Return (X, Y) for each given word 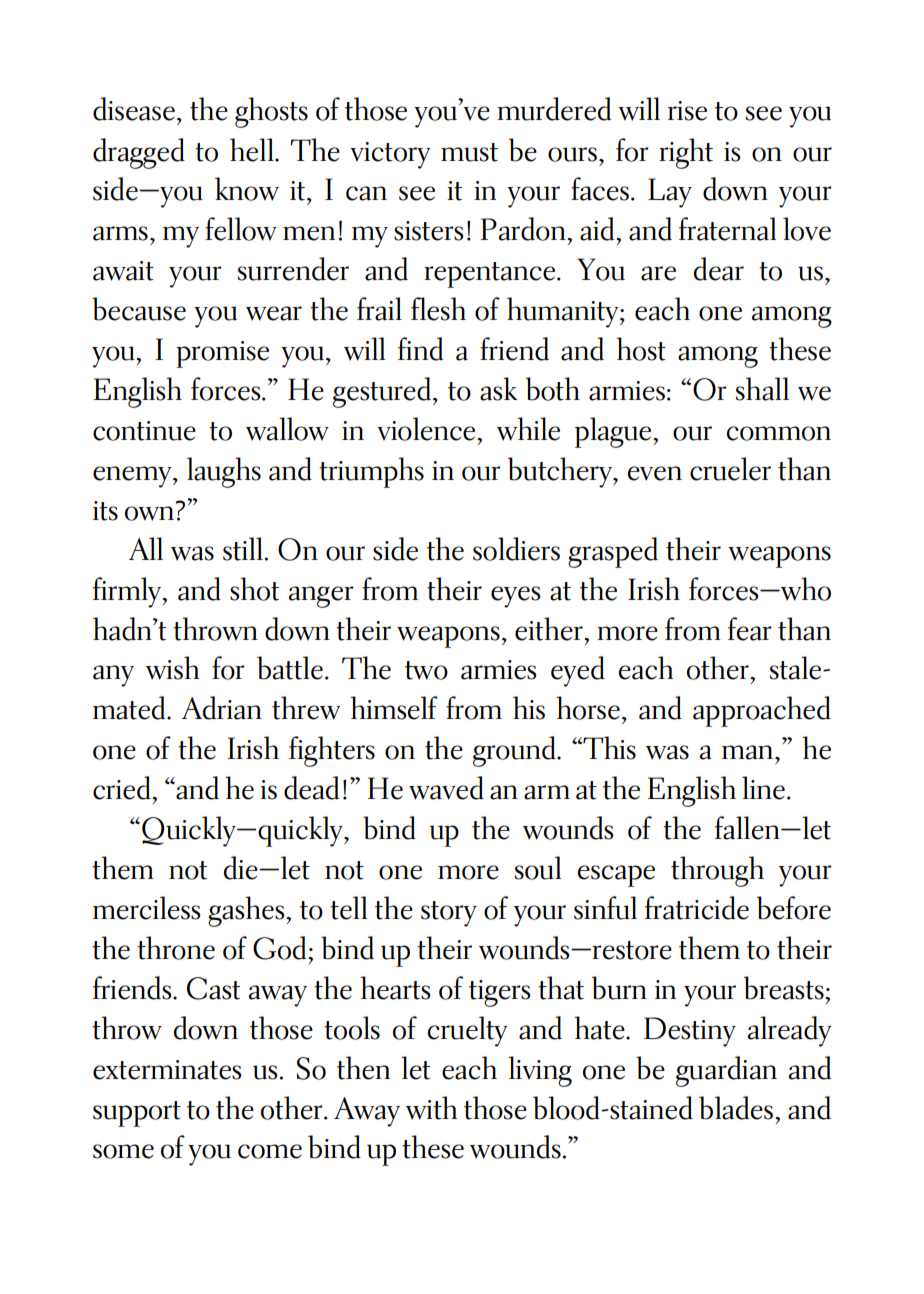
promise (222, 354)
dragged (139, 153)
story (449, 914)
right (686, 153)
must (469, 152)
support (137, 1114)
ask (498, 389)
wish (172, 668)
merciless (147, 908)
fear (750, 629)
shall (762, 389)
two (426, 670)
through (717, 871)
